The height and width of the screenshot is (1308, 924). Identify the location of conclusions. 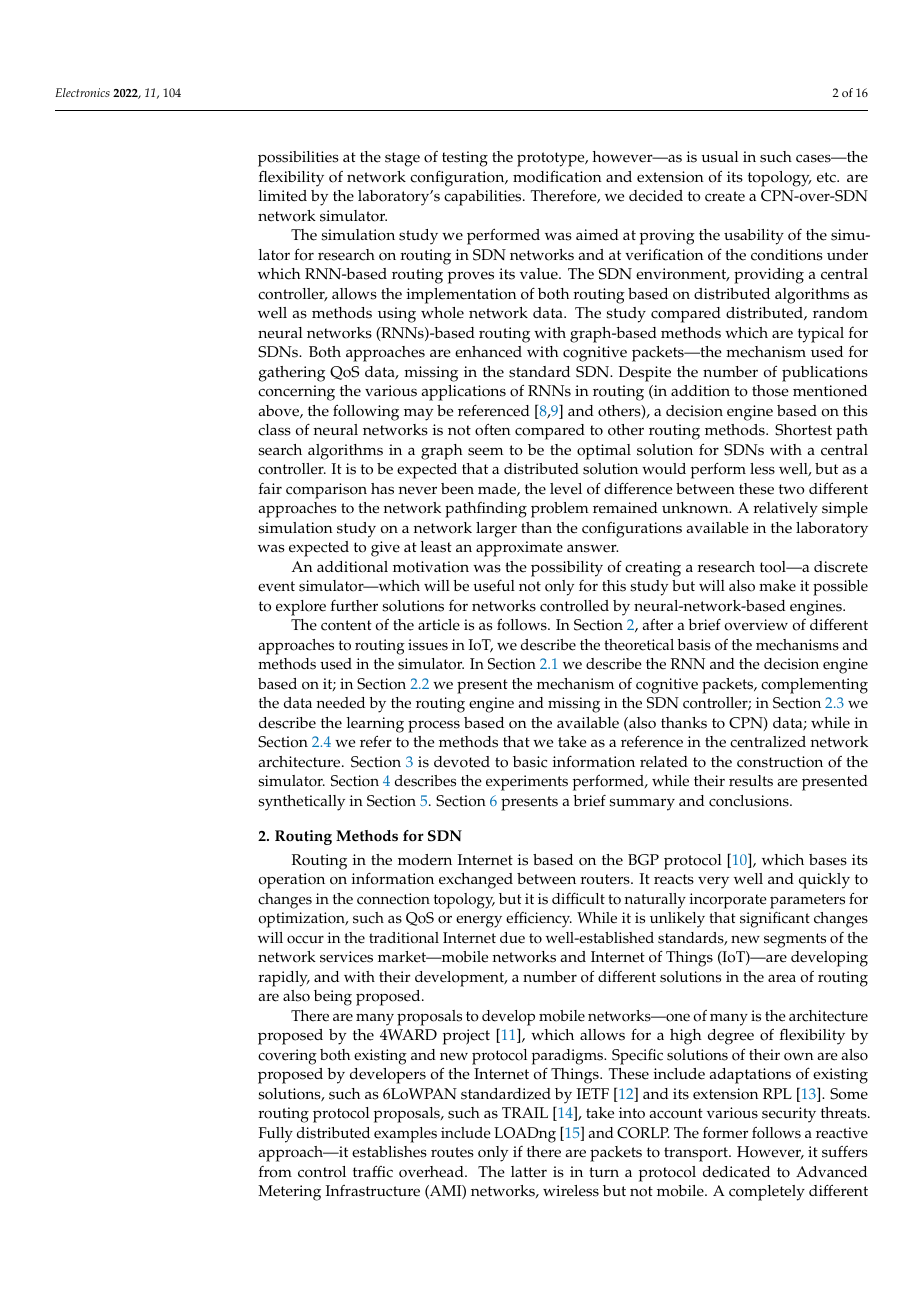
(750, 801).
